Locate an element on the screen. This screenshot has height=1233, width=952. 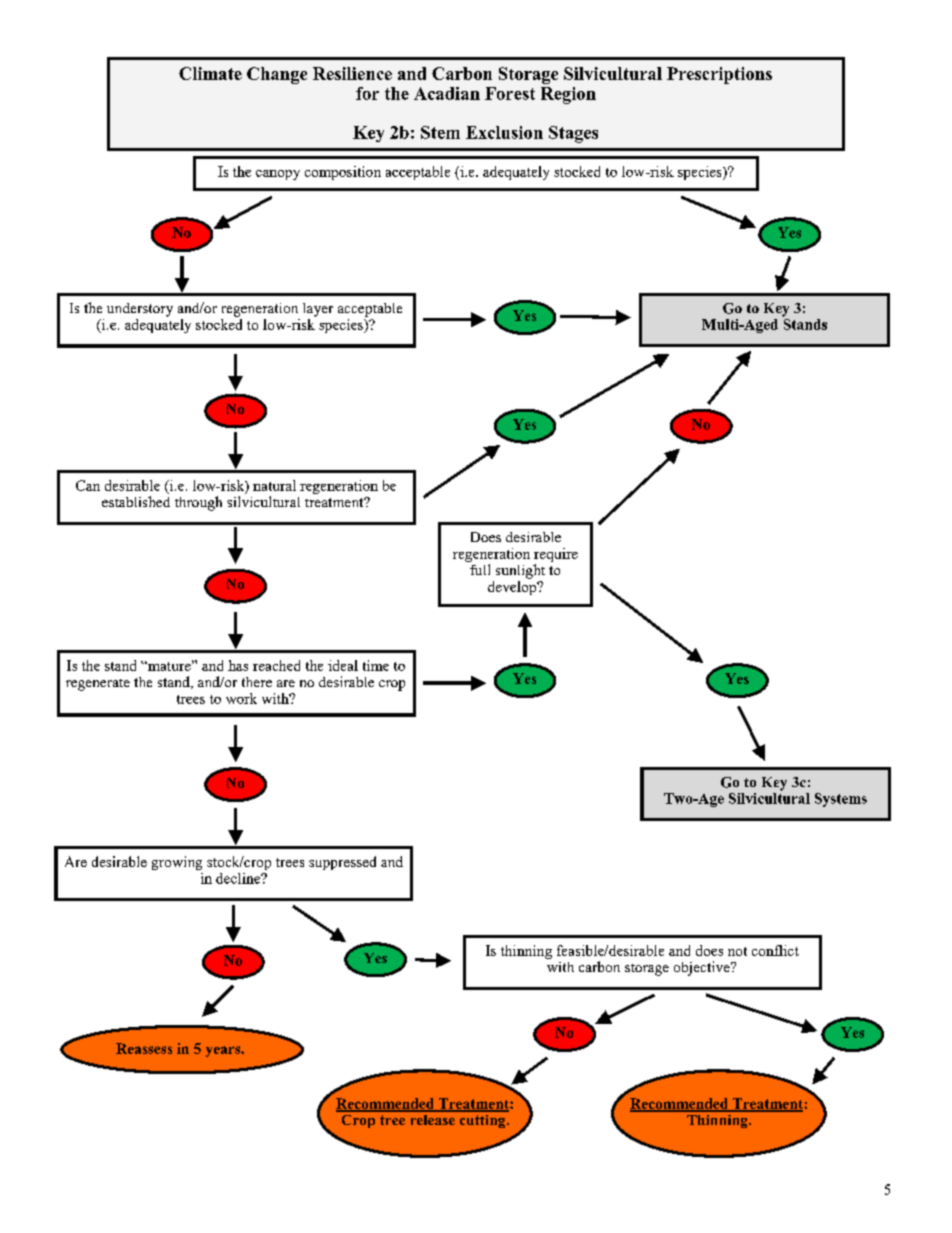
Acadian is located at coordinates (447, 93).
